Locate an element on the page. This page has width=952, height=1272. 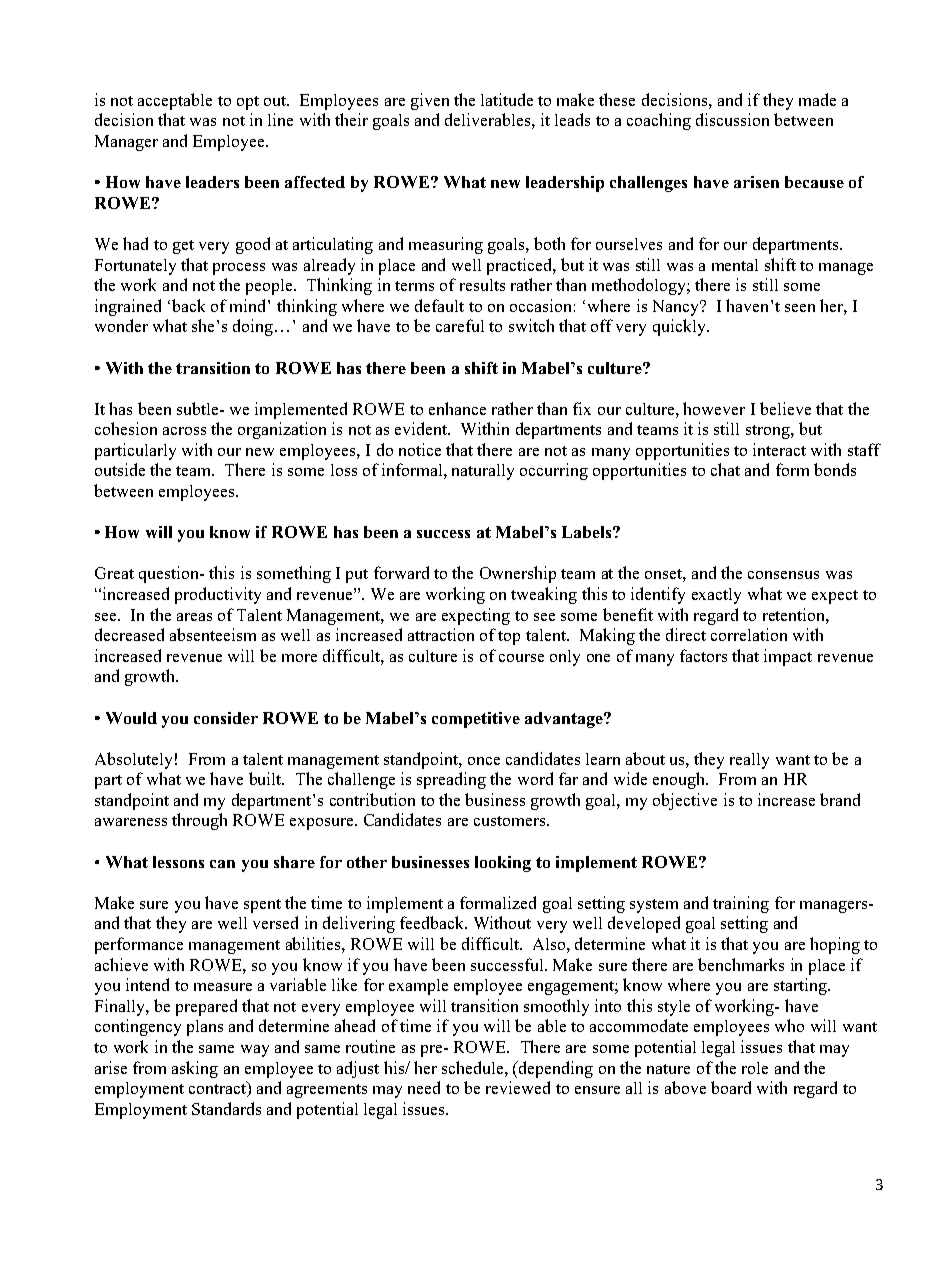
once is located at coordinates (484, 761).
